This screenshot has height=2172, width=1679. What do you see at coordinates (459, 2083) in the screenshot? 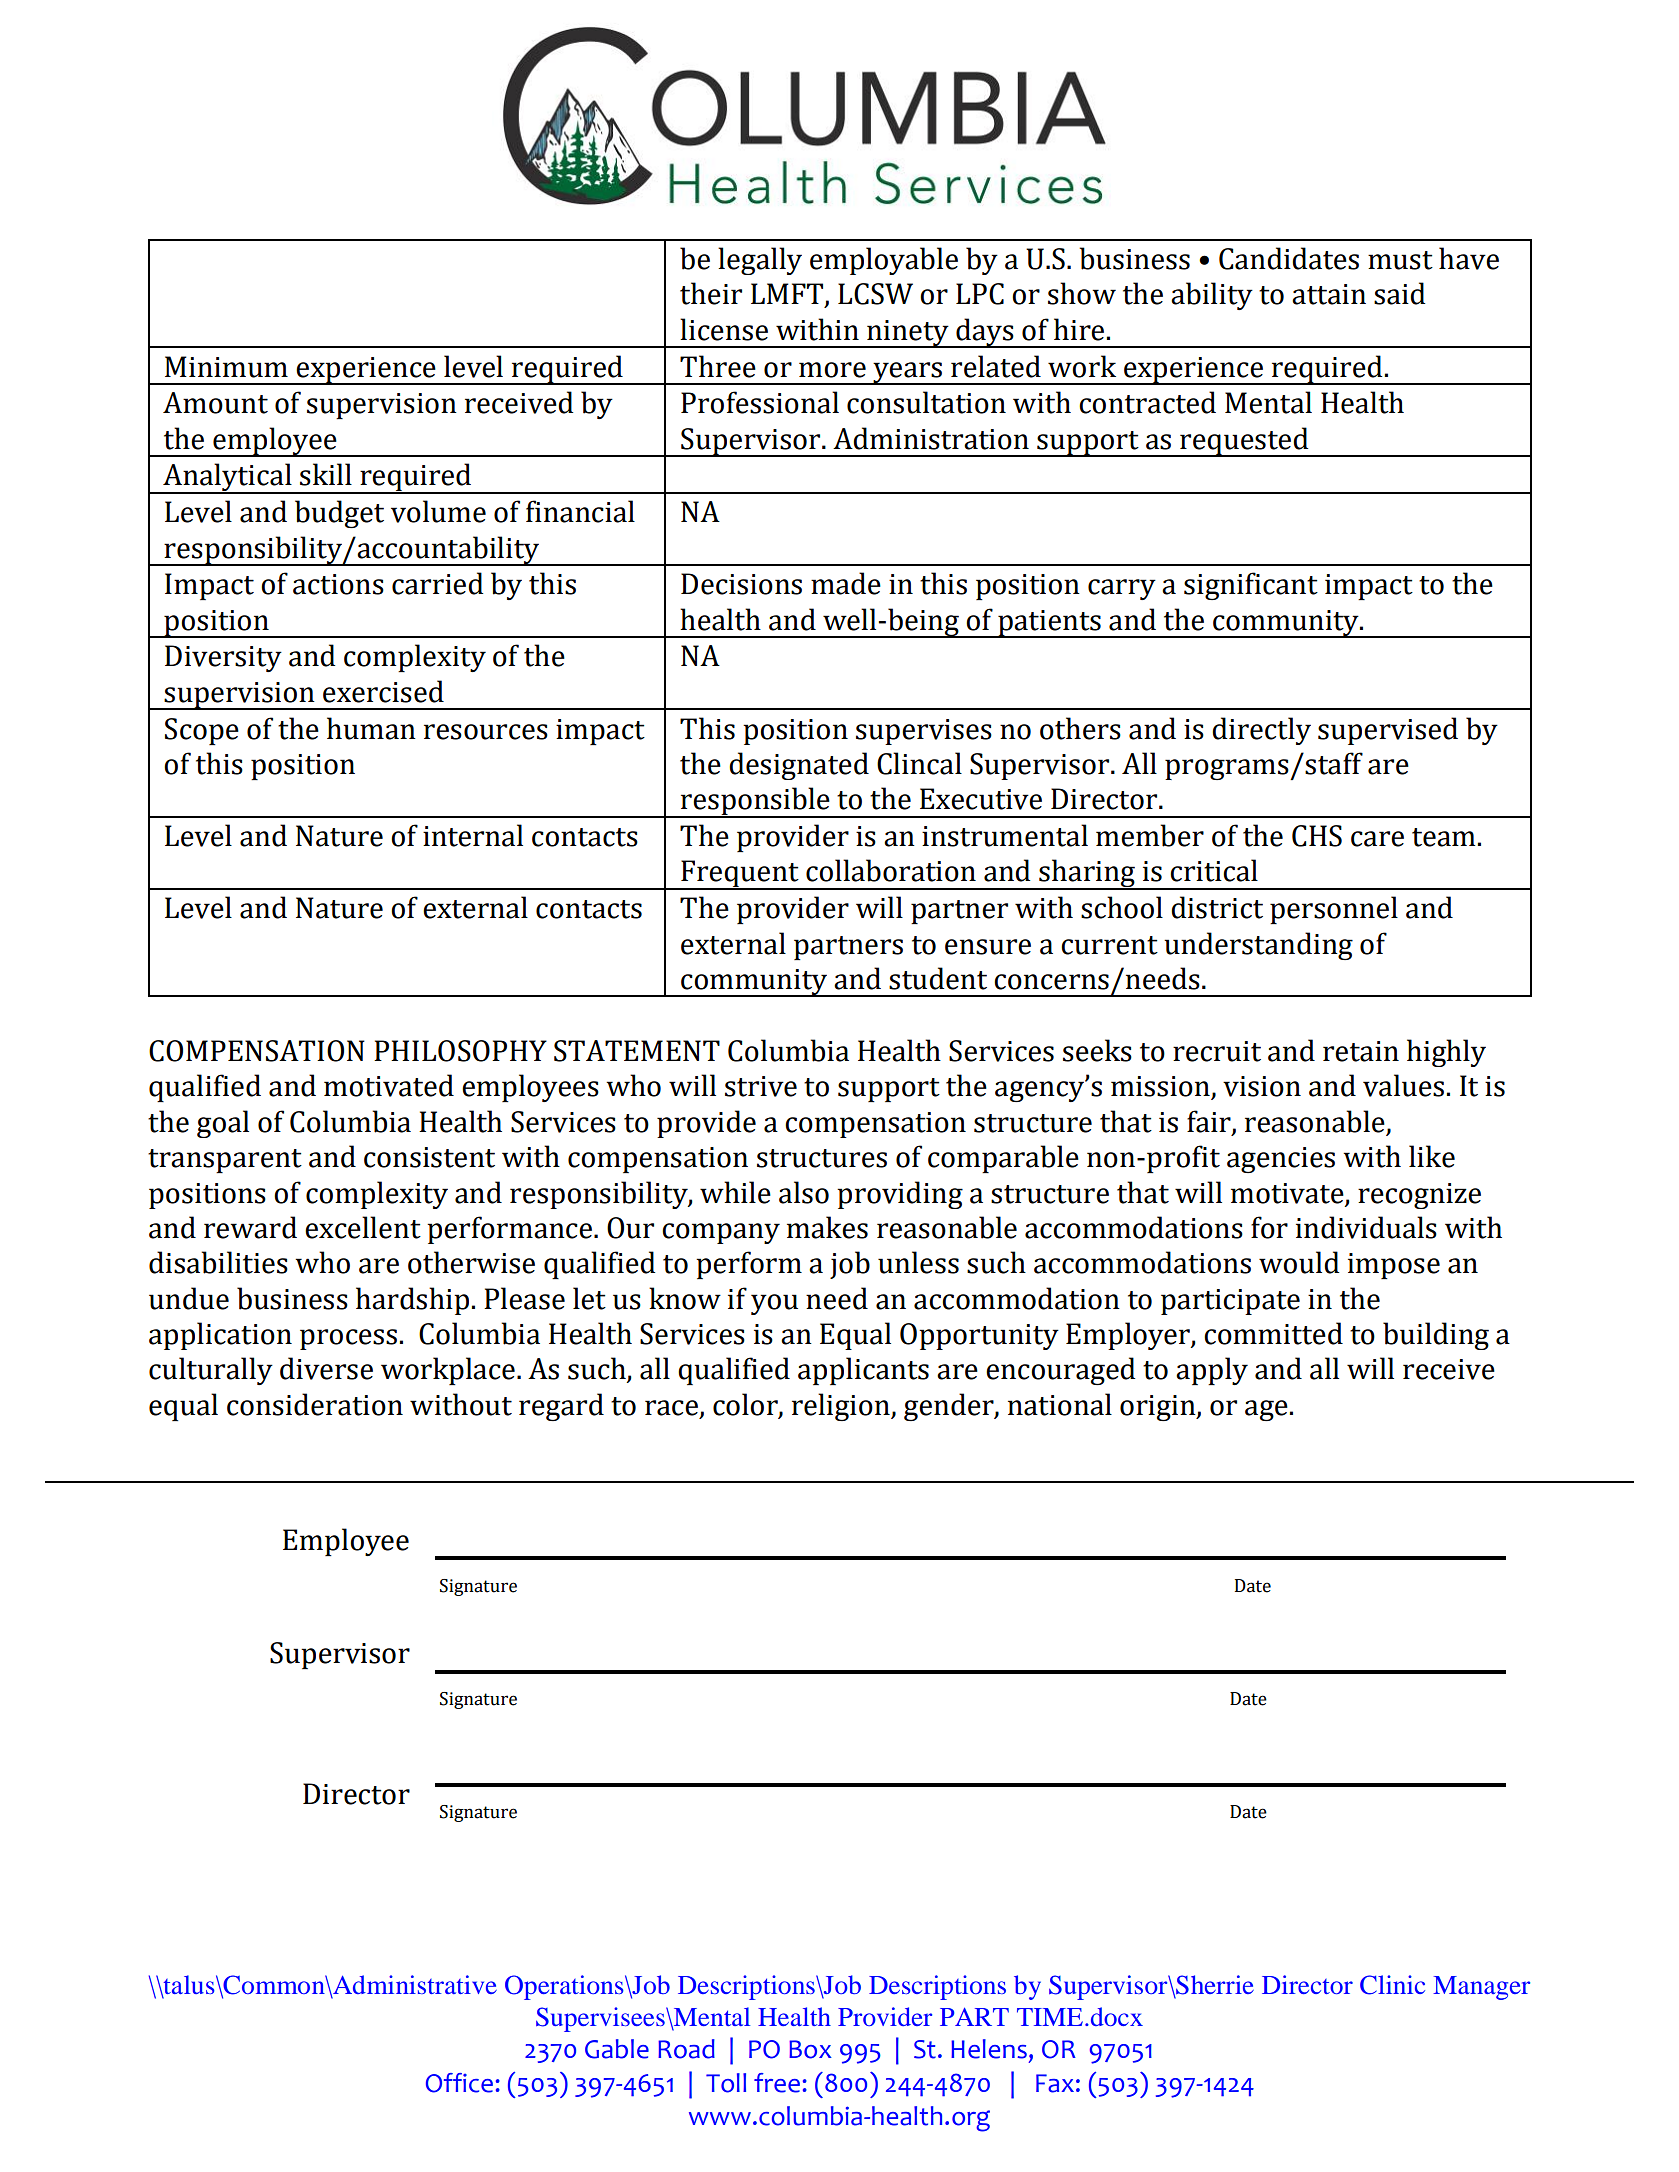
I see `Office` at bounding box center [459, 2083].
